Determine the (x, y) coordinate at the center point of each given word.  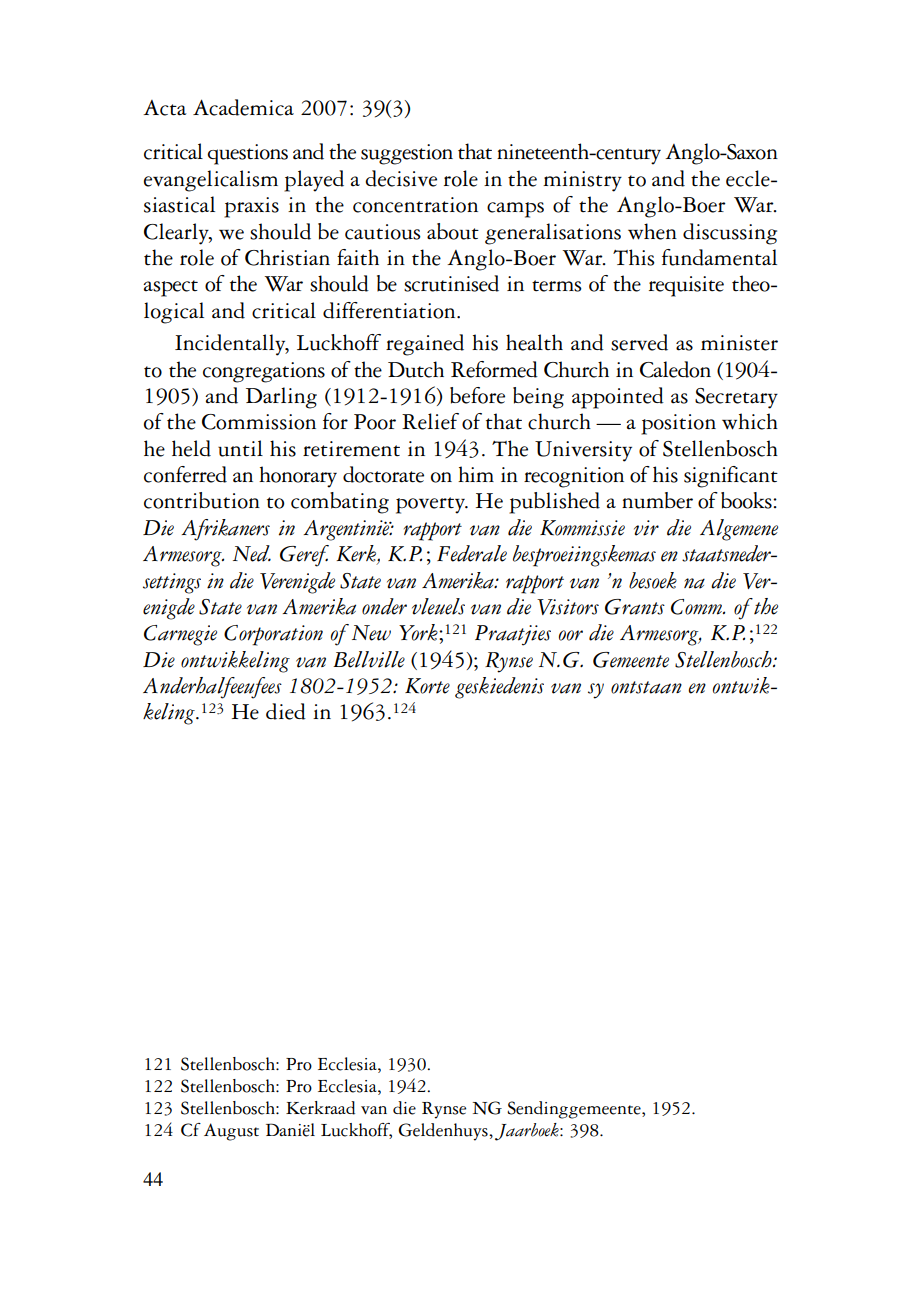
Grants (635, 607)
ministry (582, 181)
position (678, 424)
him (476, 474)
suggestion (407, 154)
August (231, 1132)
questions (247, 154)
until (240, 448)
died (286, 711)
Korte (427, 686)
